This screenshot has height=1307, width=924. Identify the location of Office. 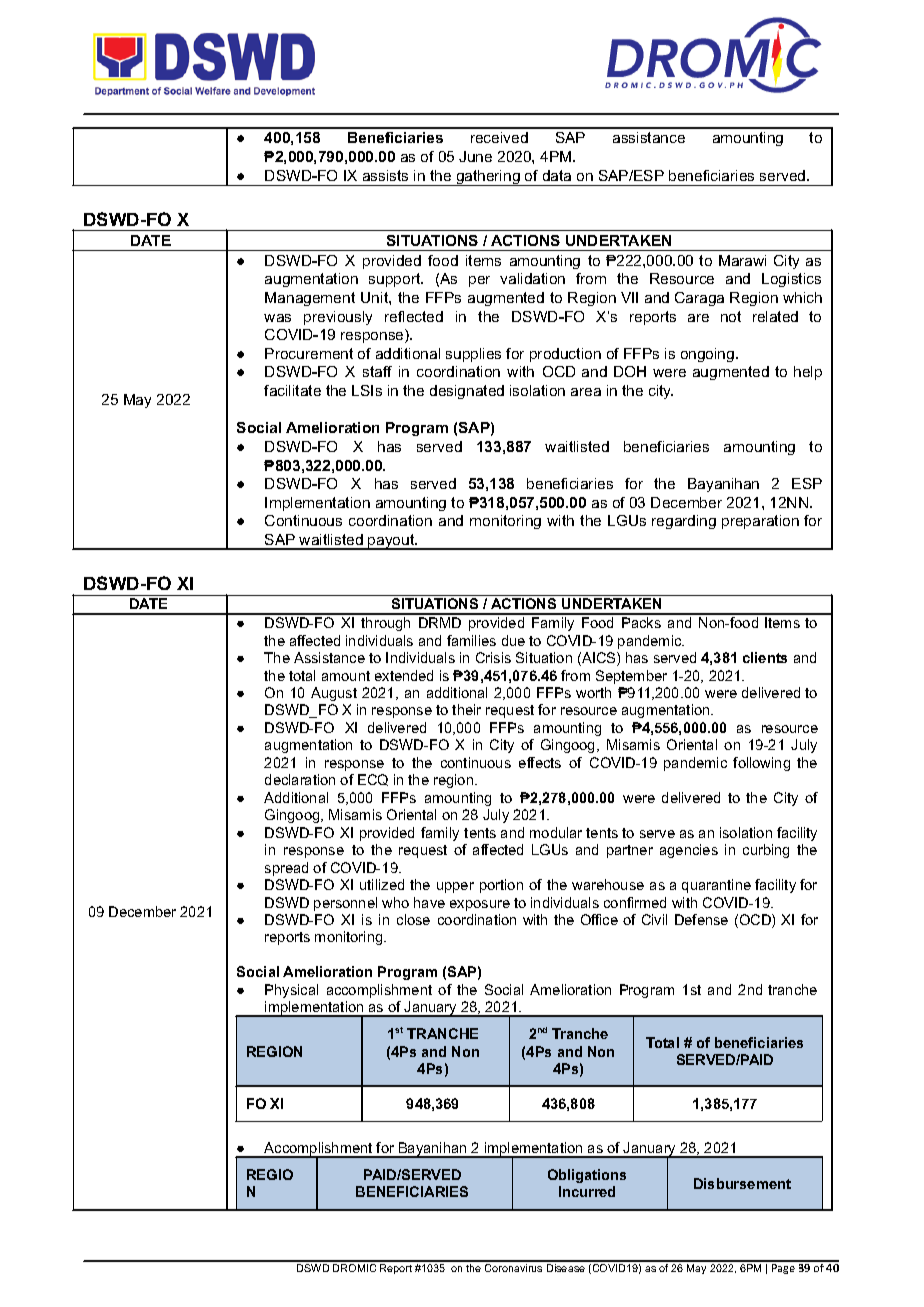
(599, 919).
